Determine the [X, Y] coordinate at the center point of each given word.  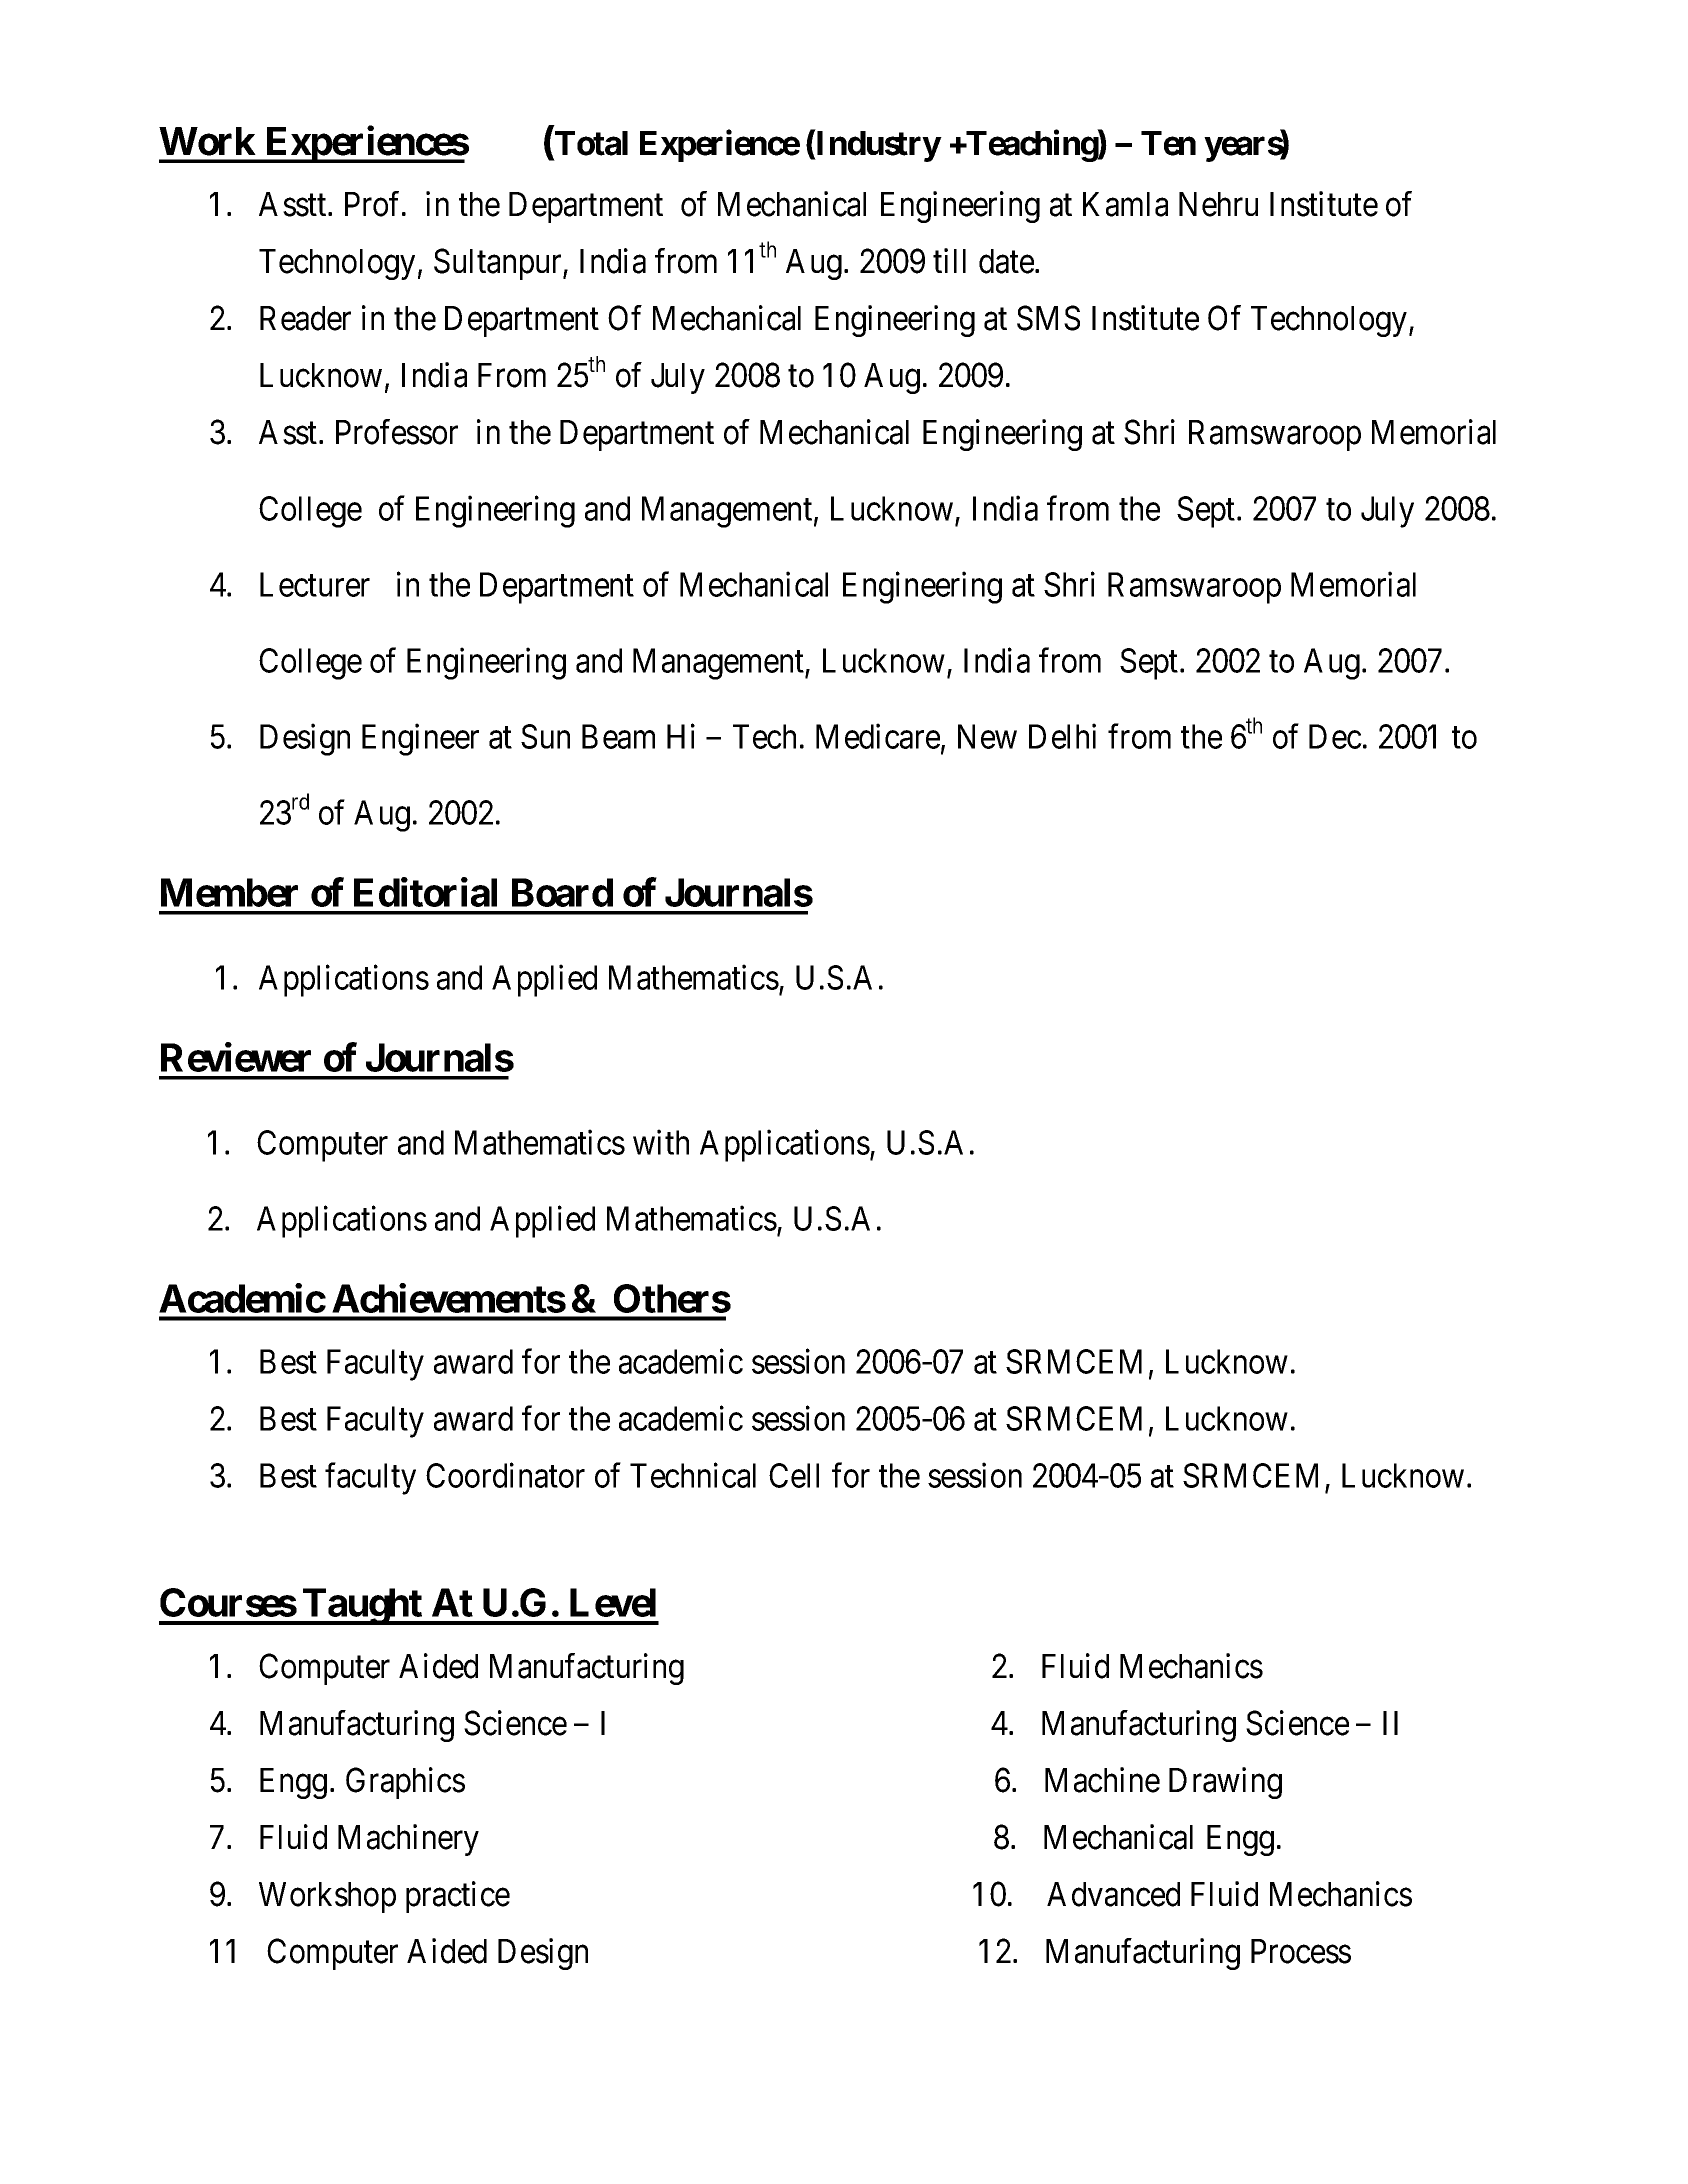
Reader [305, 318]
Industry [877, 146]
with [661, 1142]
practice [458, 1897]
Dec [1335, 736]
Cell [794, 1475]
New [987, 736]
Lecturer [315, 584]
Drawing [1225, 1783]
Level [613, 1602]
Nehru [1218, 204]
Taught [362, 1606]
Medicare [878, 736]
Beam [618, 736]
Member [229, 892]
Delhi [1062, 736]
